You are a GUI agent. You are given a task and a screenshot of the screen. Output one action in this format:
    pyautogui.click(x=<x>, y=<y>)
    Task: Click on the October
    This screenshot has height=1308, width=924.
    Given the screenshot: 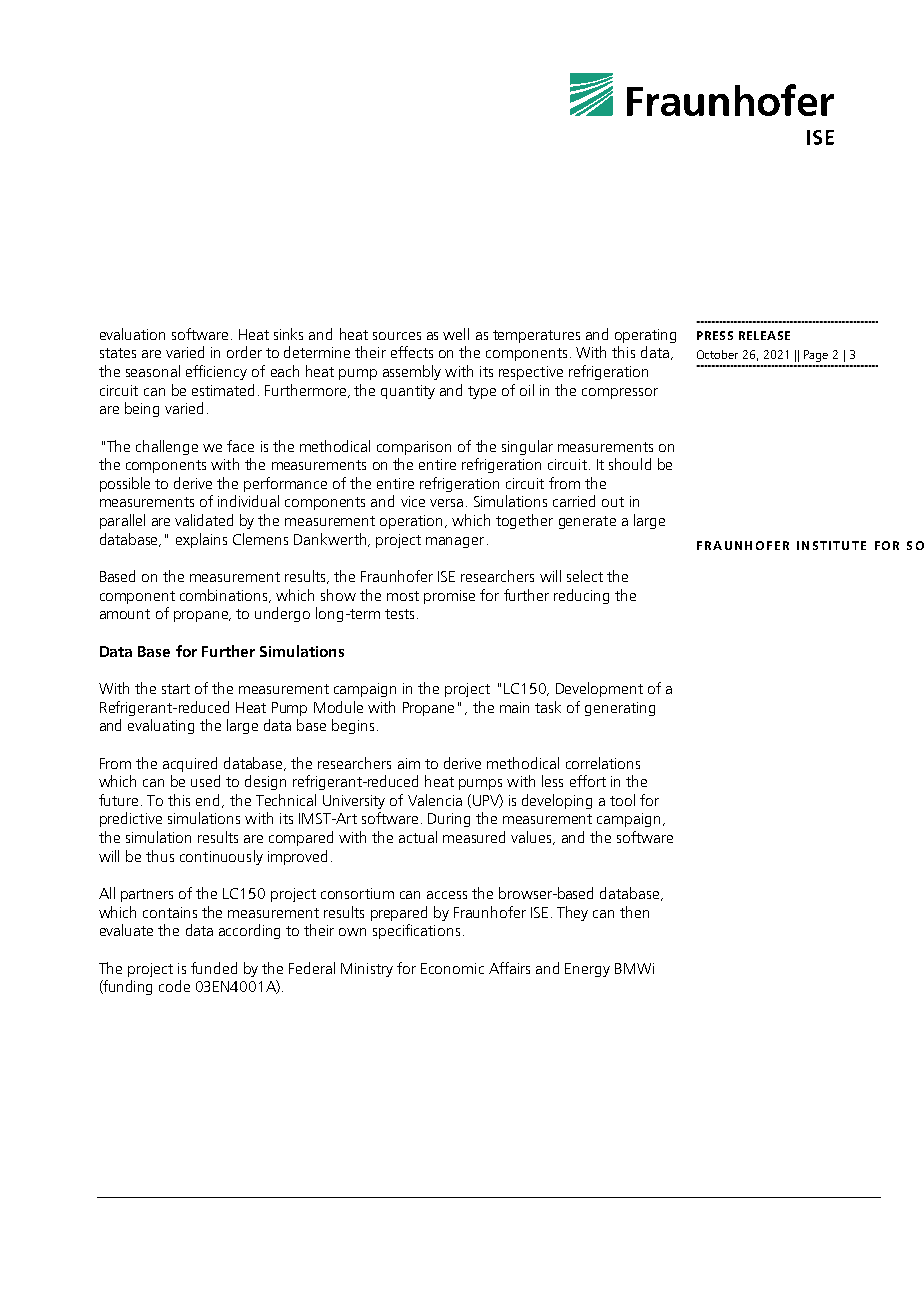 What is the action you would take?
    pyautogui.click(x=717, y=354)
